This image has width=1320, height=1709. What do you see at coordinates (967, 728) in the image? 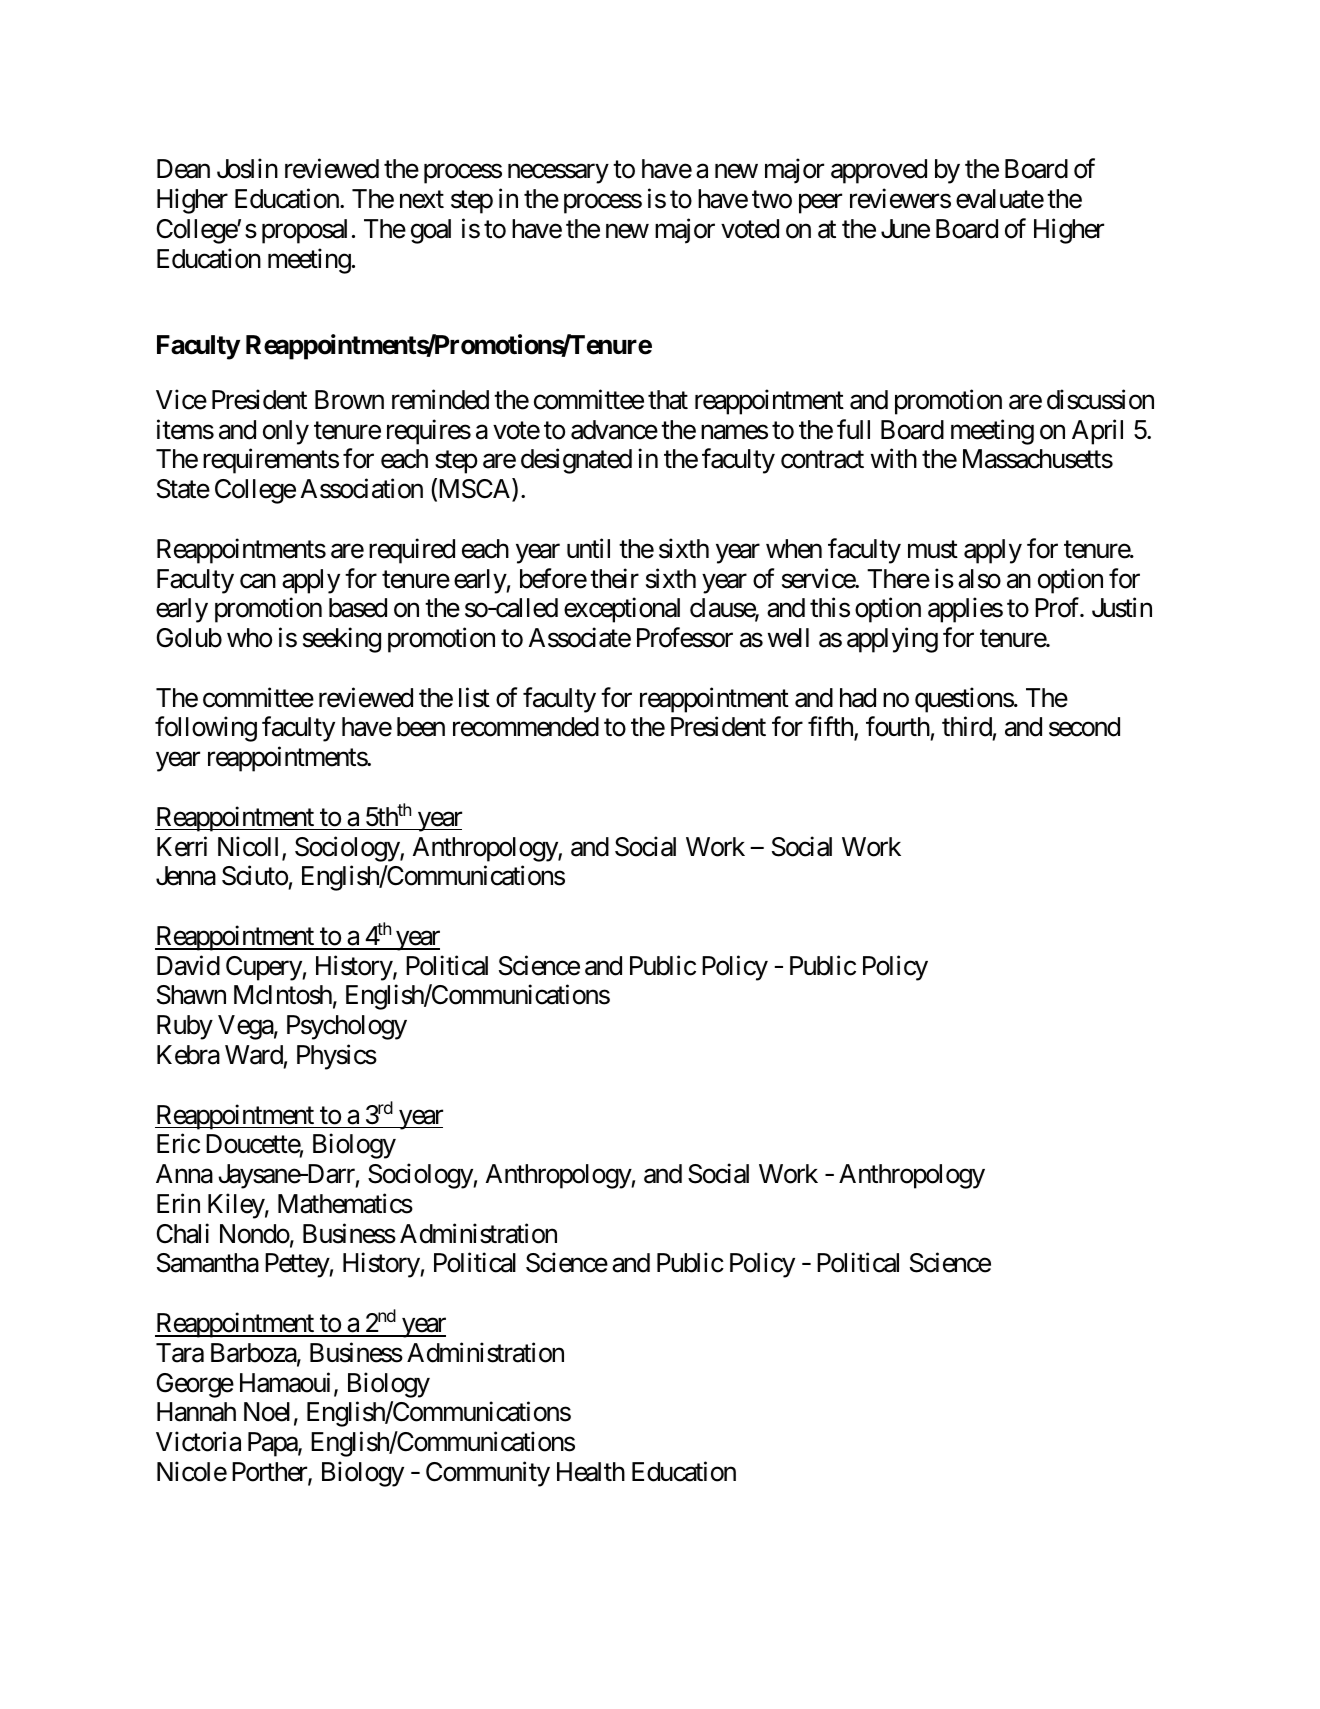
I see `third` at bounding box center [967, 728].
